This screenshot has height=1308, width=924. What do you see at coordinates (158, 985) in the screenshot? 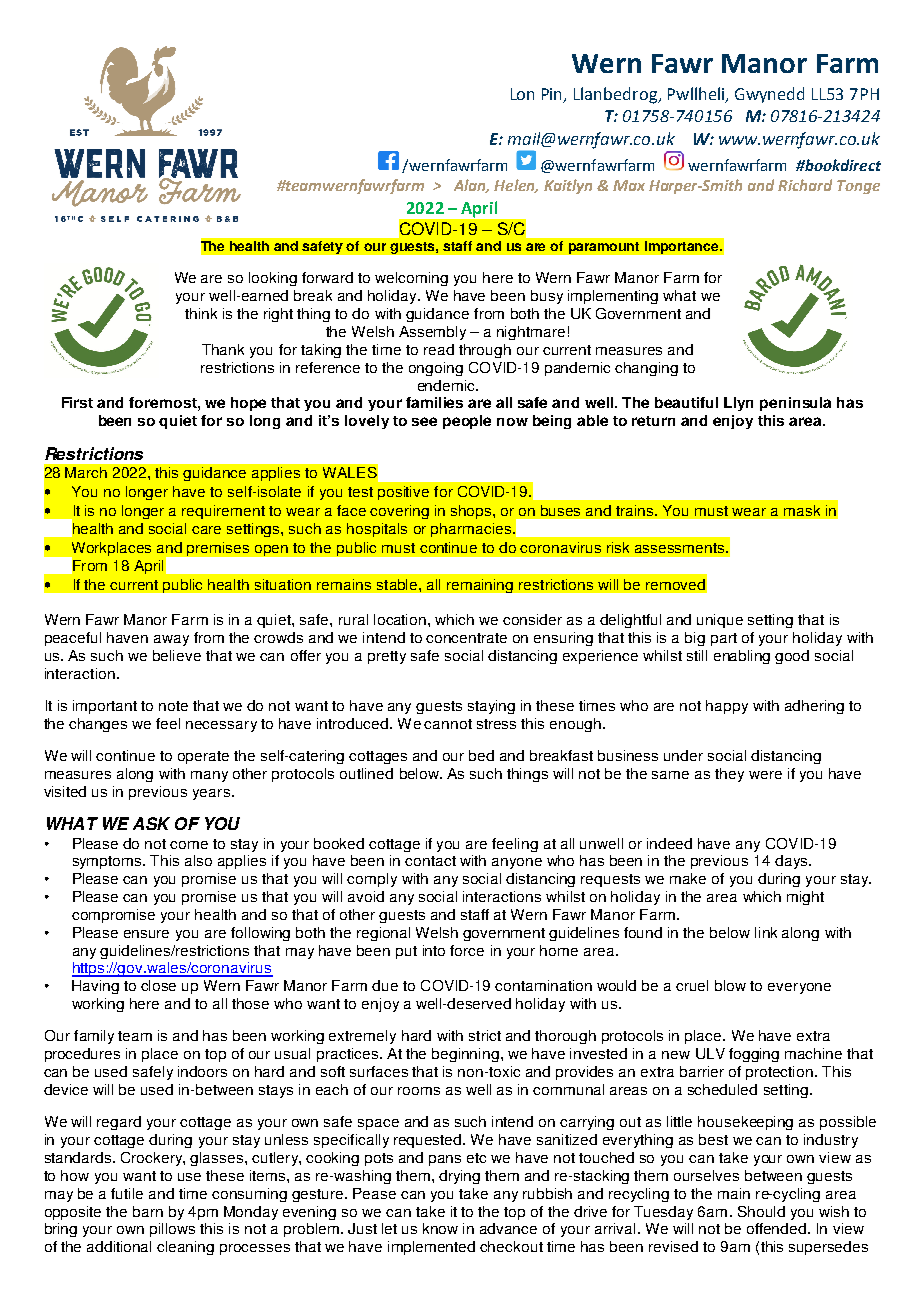
I see `close` at bounding box center [158, 985].
